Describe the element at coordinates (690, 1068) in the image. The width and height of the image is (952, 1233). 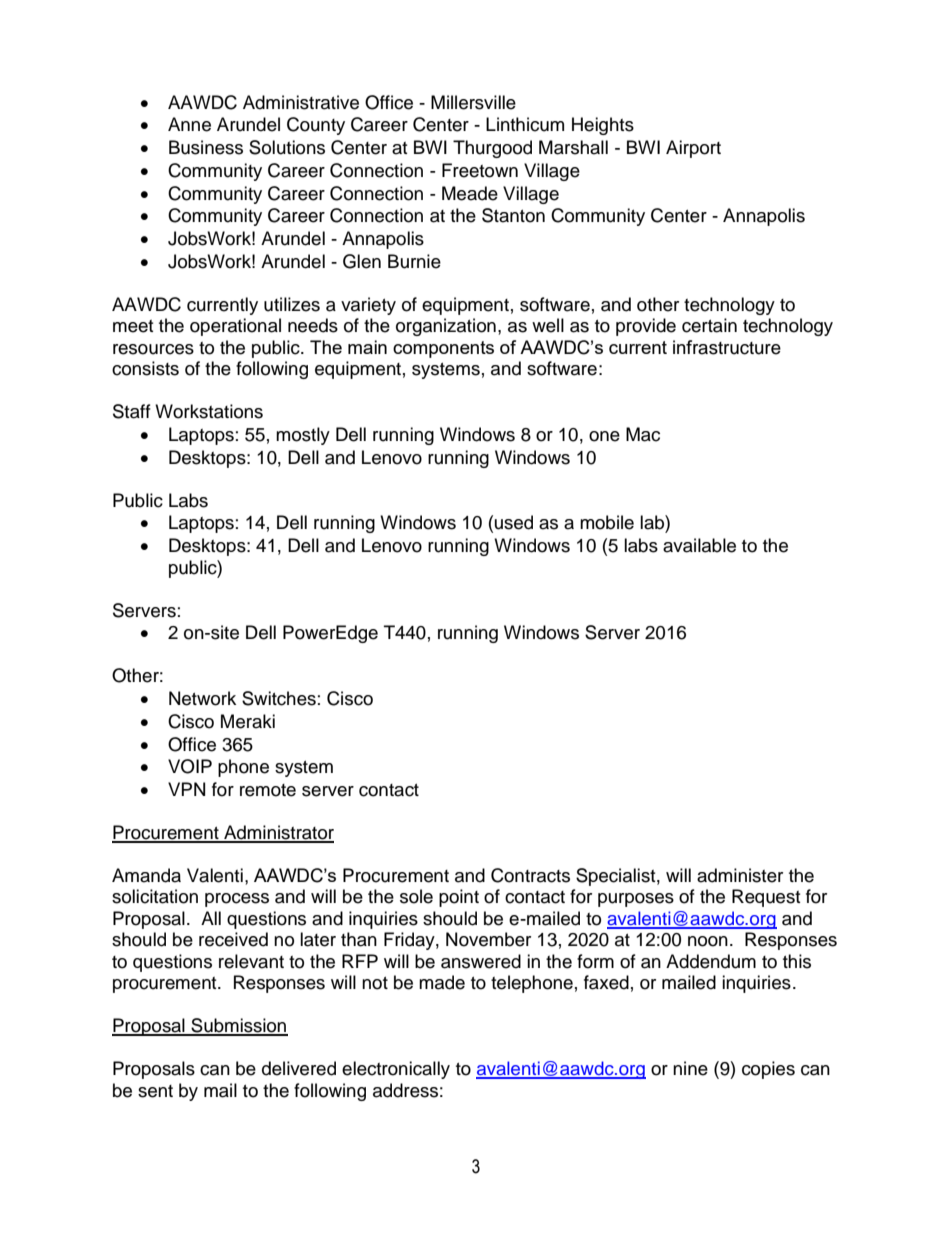
I see `nine` at that location.
